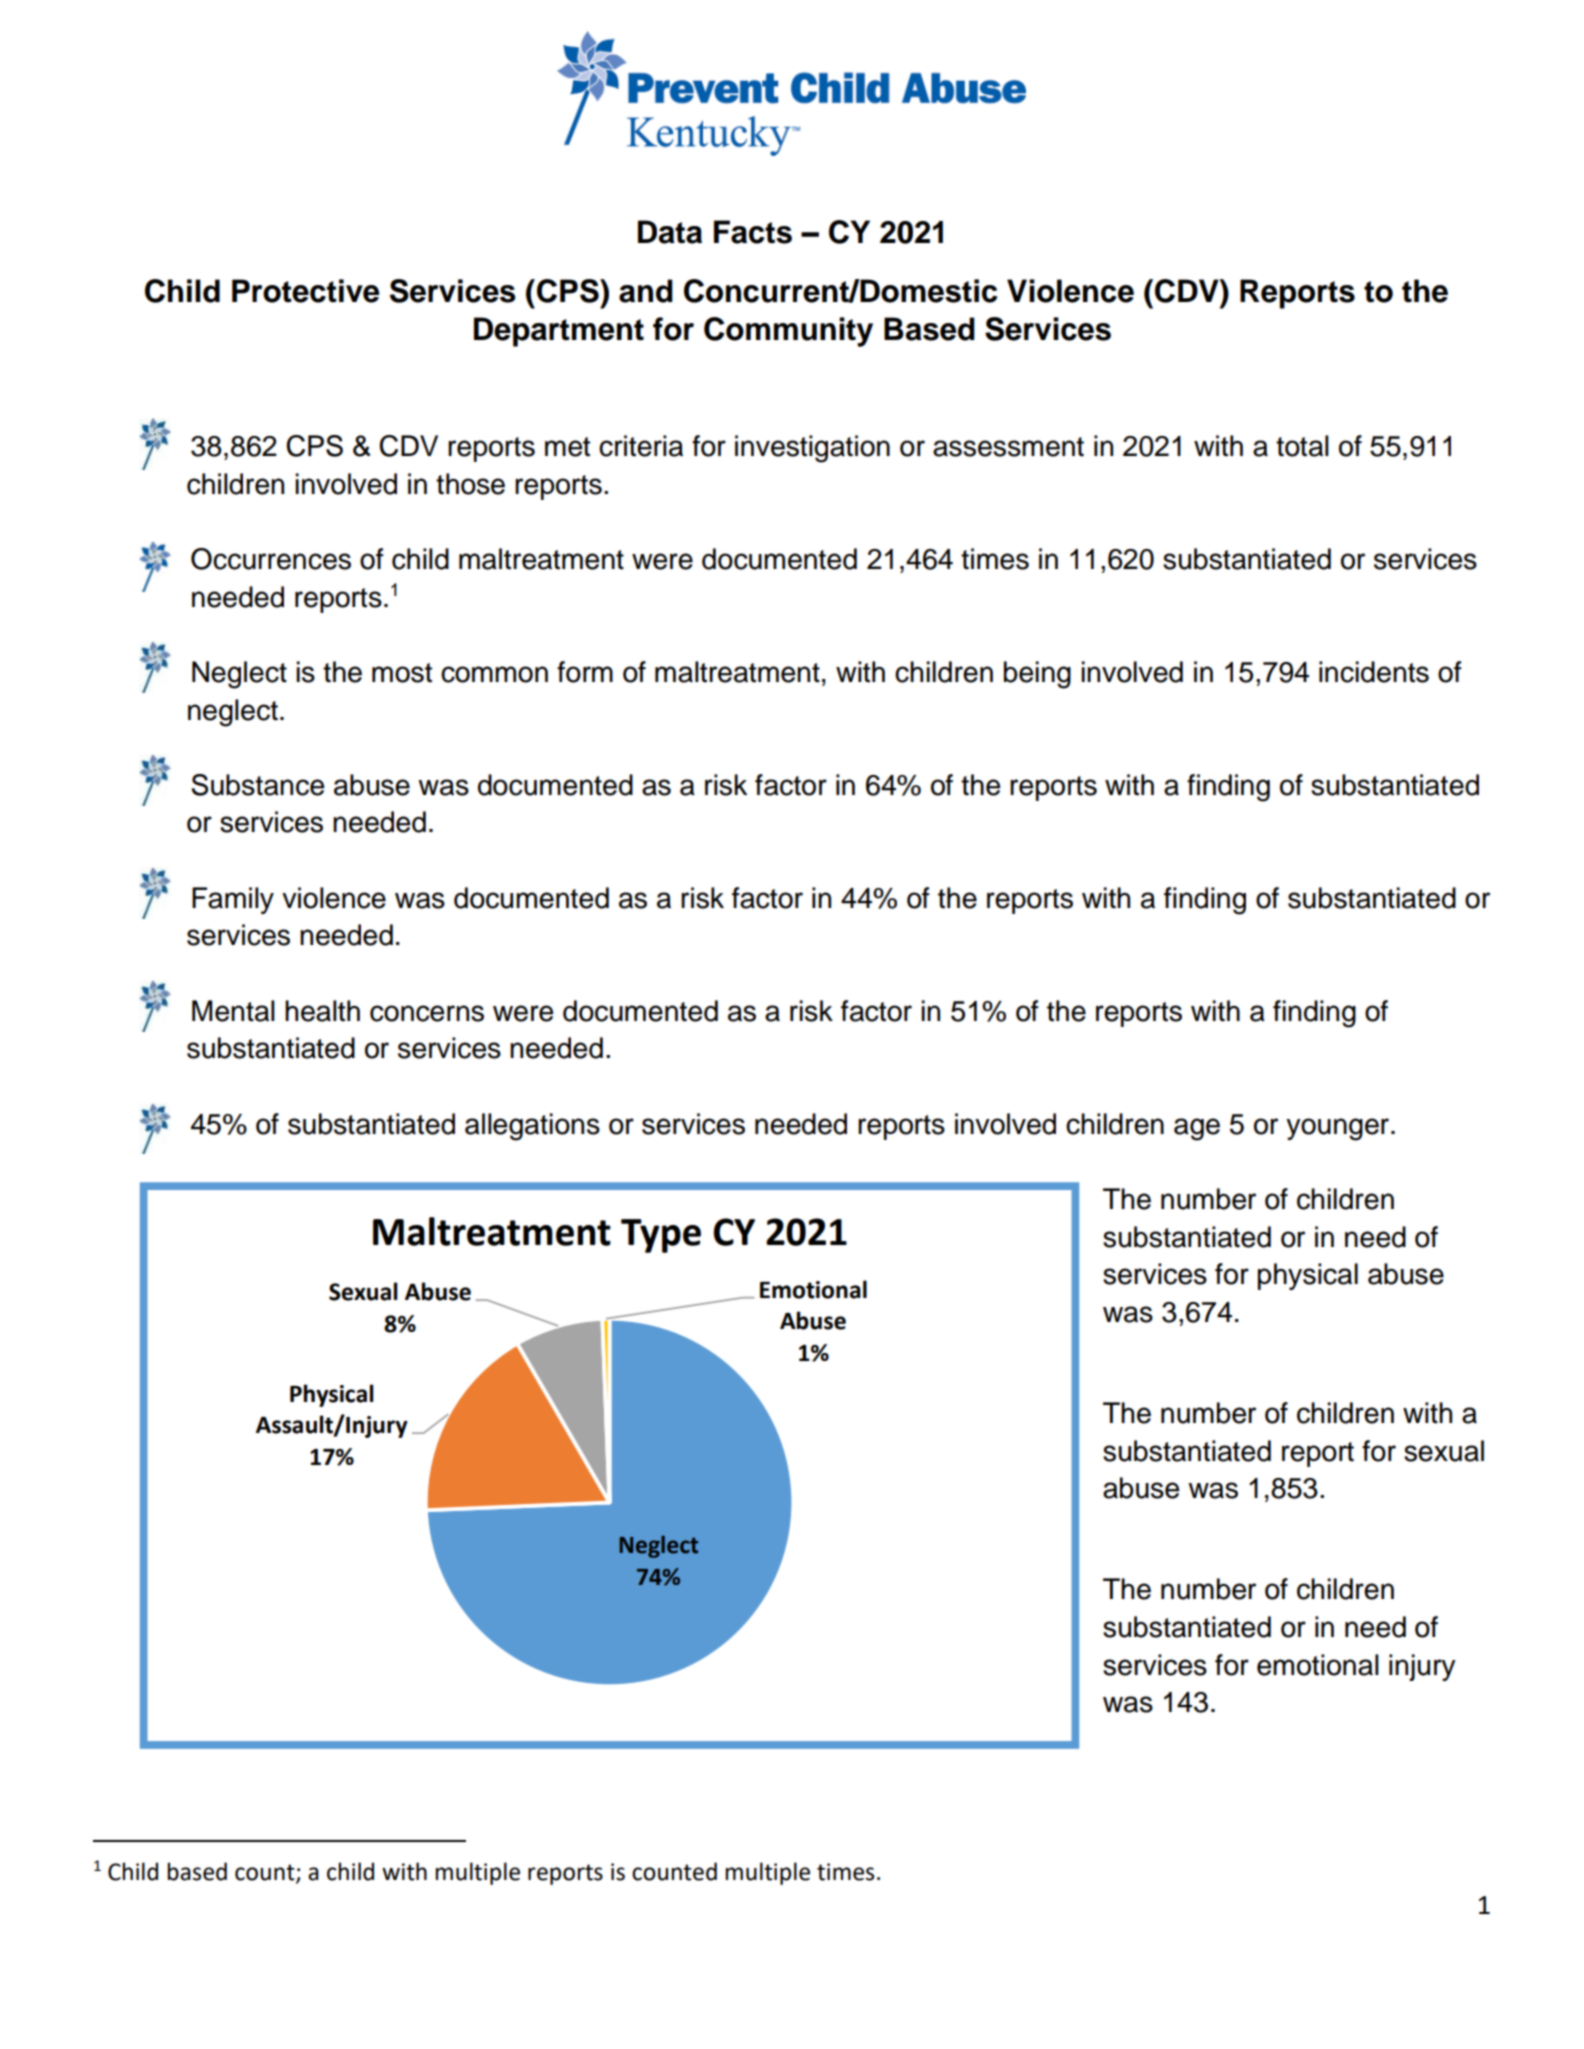 This screenshot has height=2049, width=1584. I want to click on Facts, so click(753, 232).
